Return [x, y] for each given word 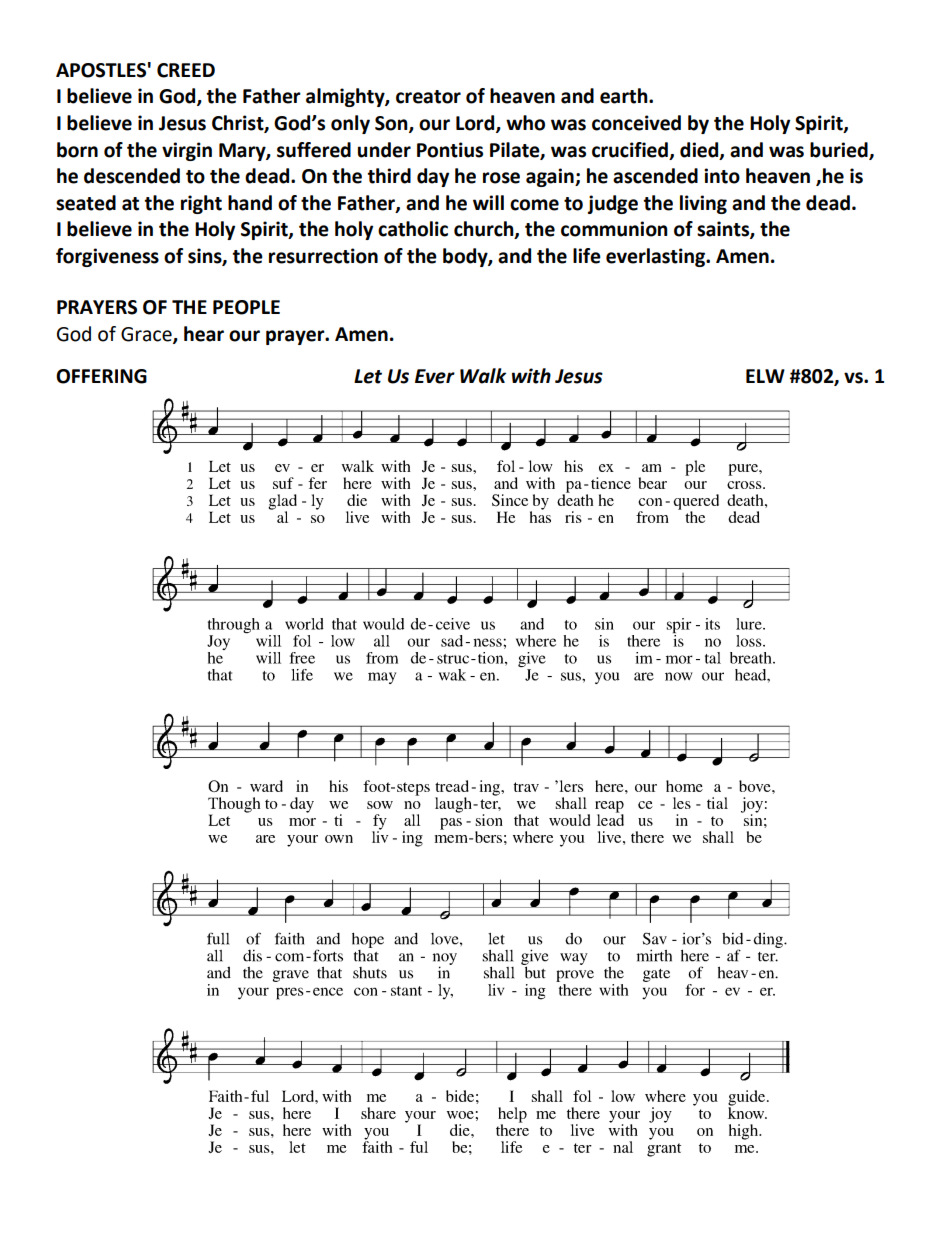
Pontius [450, 150]
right [201, 204]
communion [614, 229]
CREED [186, 70]
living [703, 204]
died [700, 150]
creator [428, 97]
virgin [187, 151]
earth [625, 96]
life [587, 256]
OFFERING [101, 376]
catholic [413, 229]
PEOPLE [246, 307]
